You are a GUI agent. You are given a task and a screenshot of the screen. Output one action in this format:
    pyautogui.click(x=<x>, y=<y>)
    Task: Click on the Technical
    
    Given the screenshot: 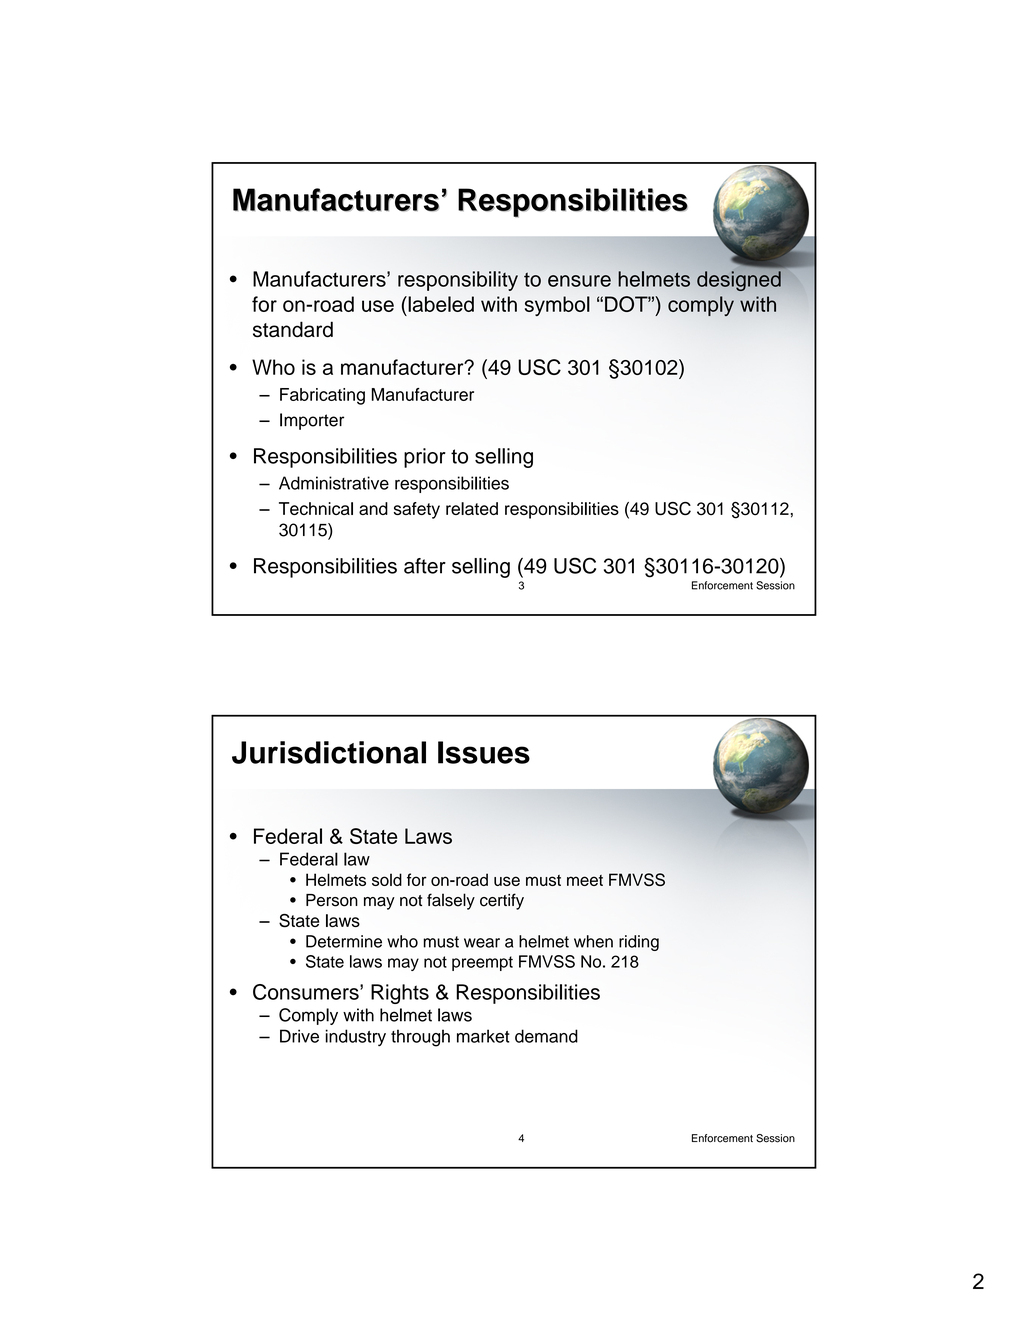 What is the action you would take?
    pyautogui.click(x=316, y=508)
